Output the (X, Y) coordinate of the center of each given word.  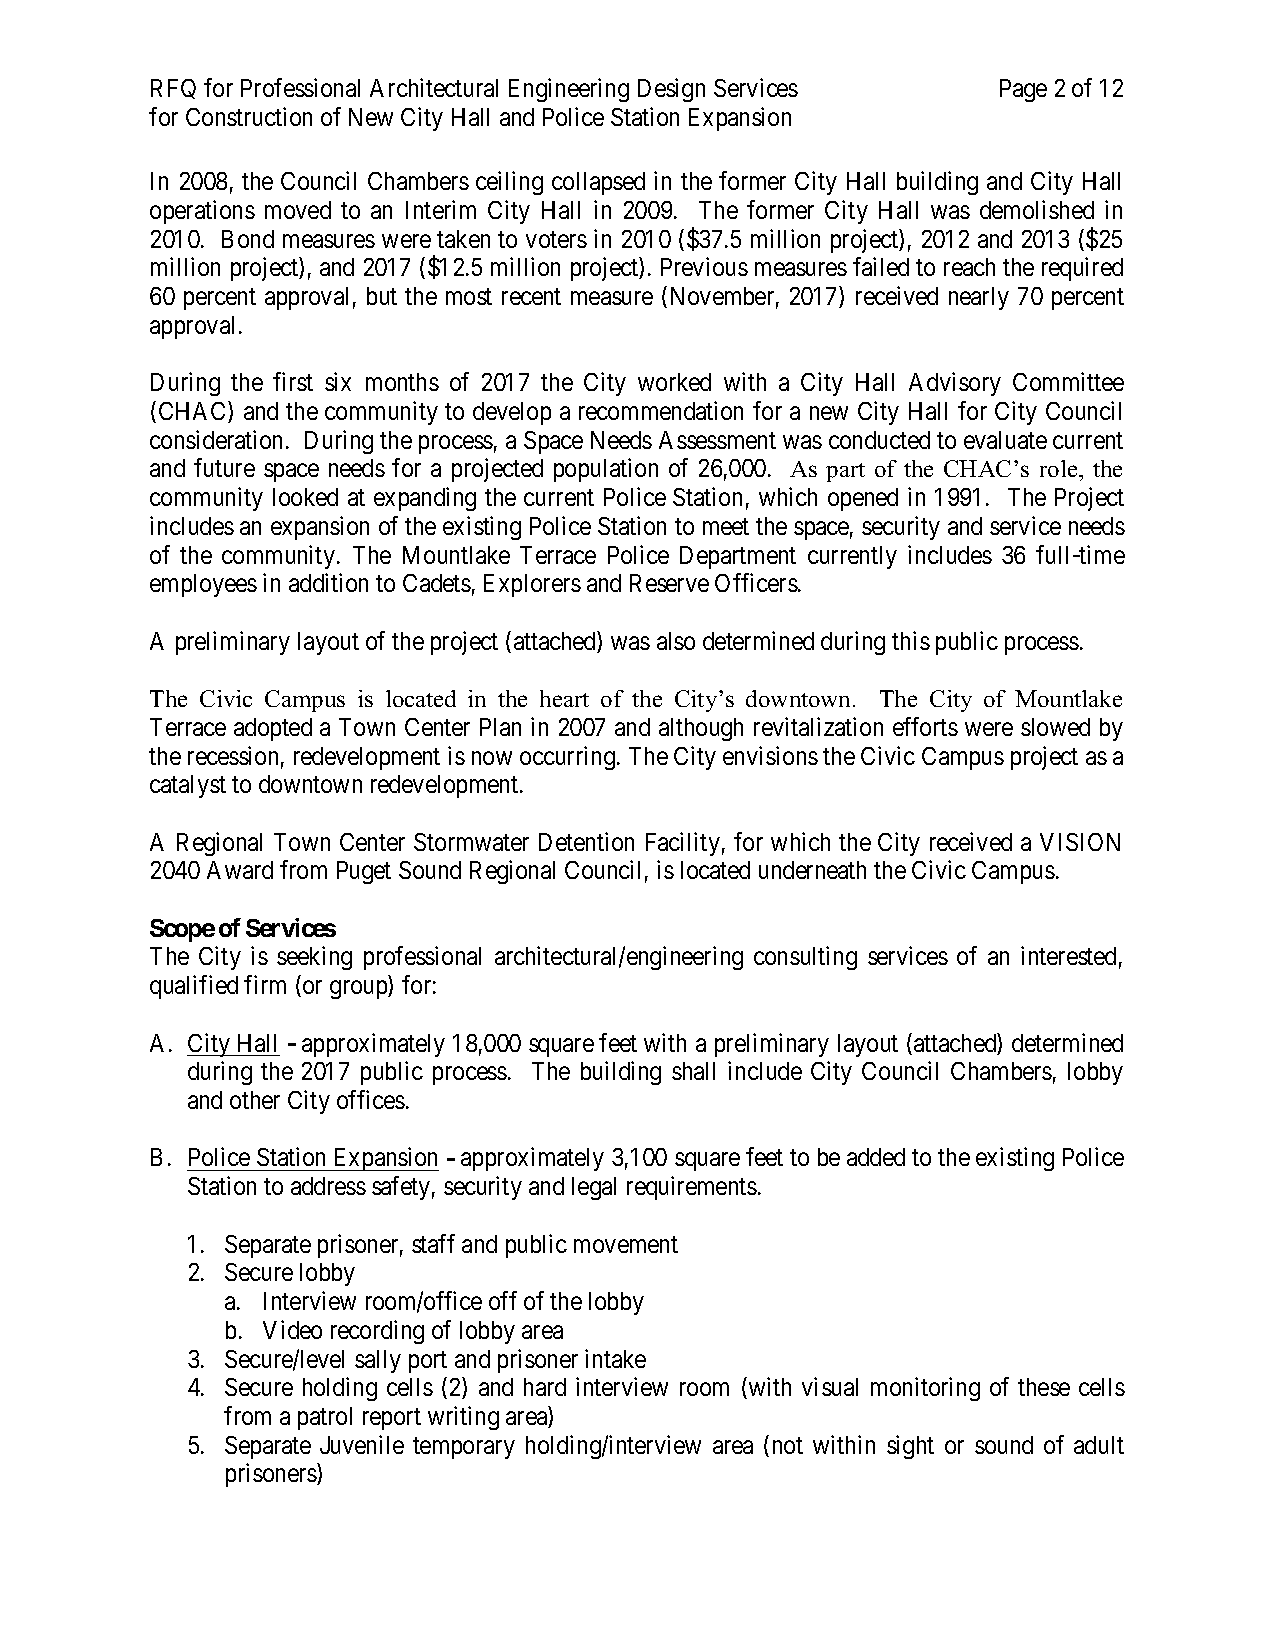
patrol (325, 1418)
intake (615, 1358)
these (1044, 1387)
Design (671, 90)
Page (1023, 90)
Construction (249, 116)
